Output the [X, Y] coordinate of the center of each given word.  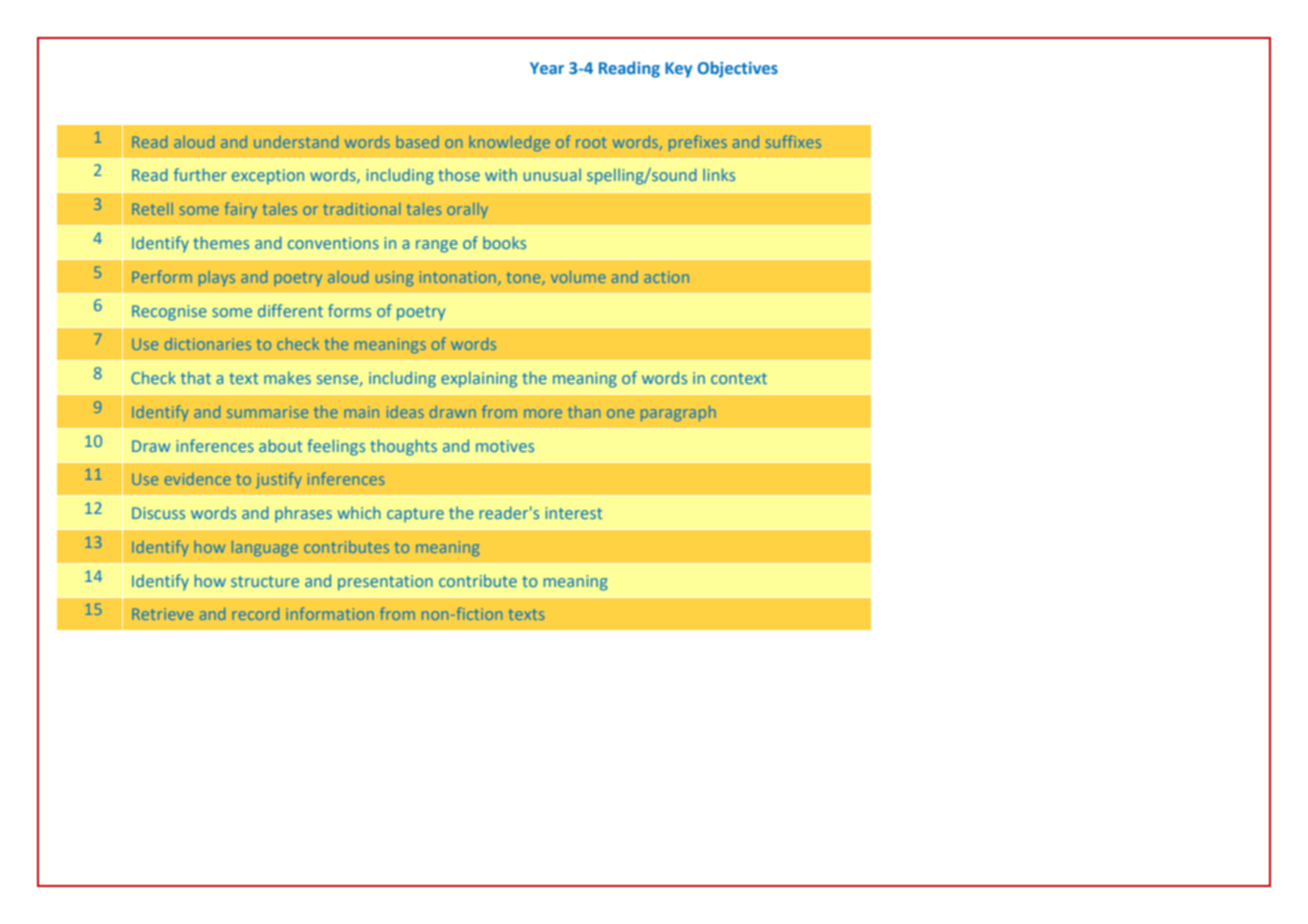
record [256, 614]
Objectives [737, 69]
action [666, 277]
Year [547, 68]
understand [296, 142]
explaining [479, 379]
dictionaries [208, 344]
